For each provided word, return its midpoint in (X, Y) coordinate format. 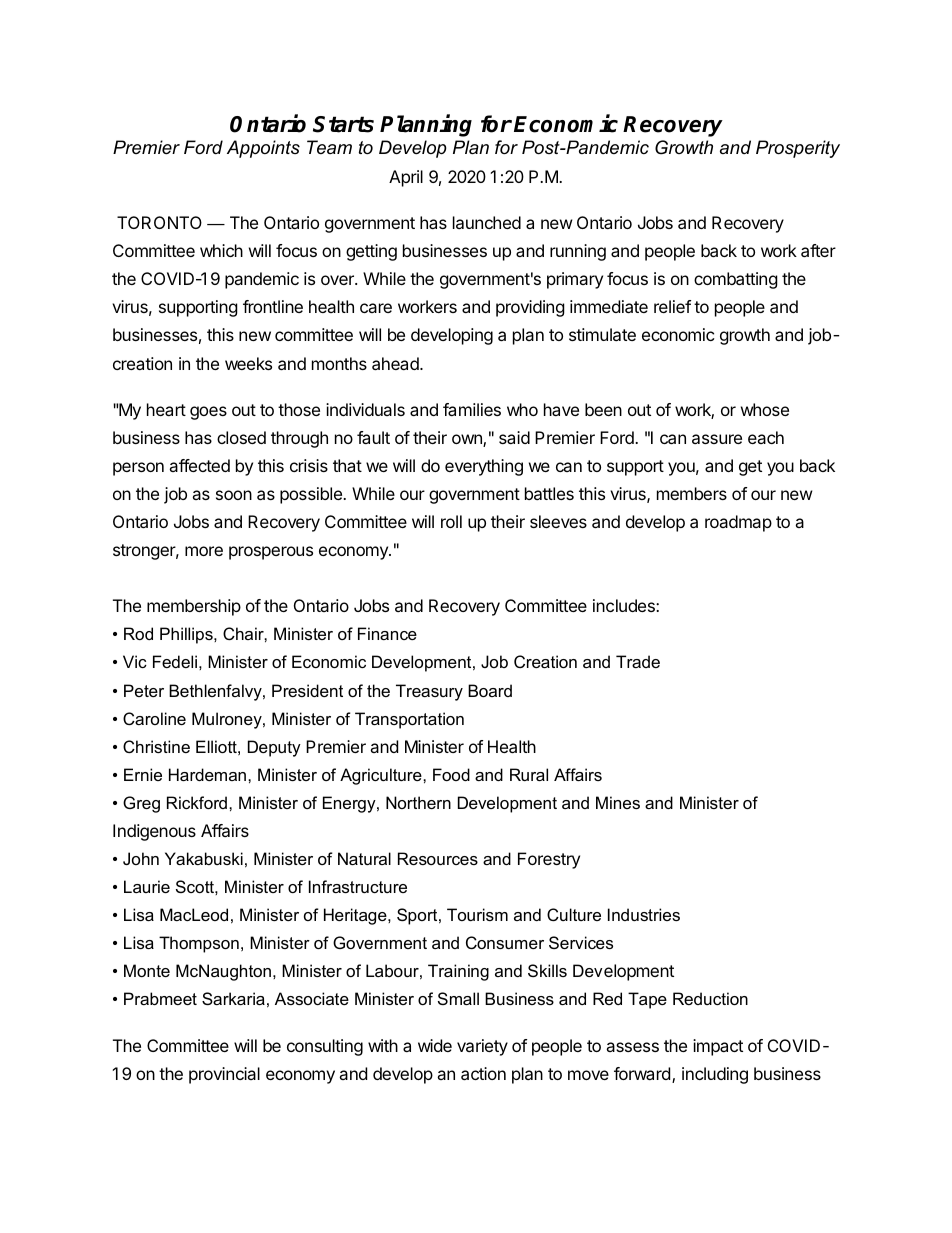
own (468, 440)
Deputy (274, 748)
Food (451, 774)
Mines (618, 802)
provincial (224, 1075)
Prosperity (798, 149)
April (406, 178)
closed (241, 437)
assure (717, 439)
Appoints (263, 149)
